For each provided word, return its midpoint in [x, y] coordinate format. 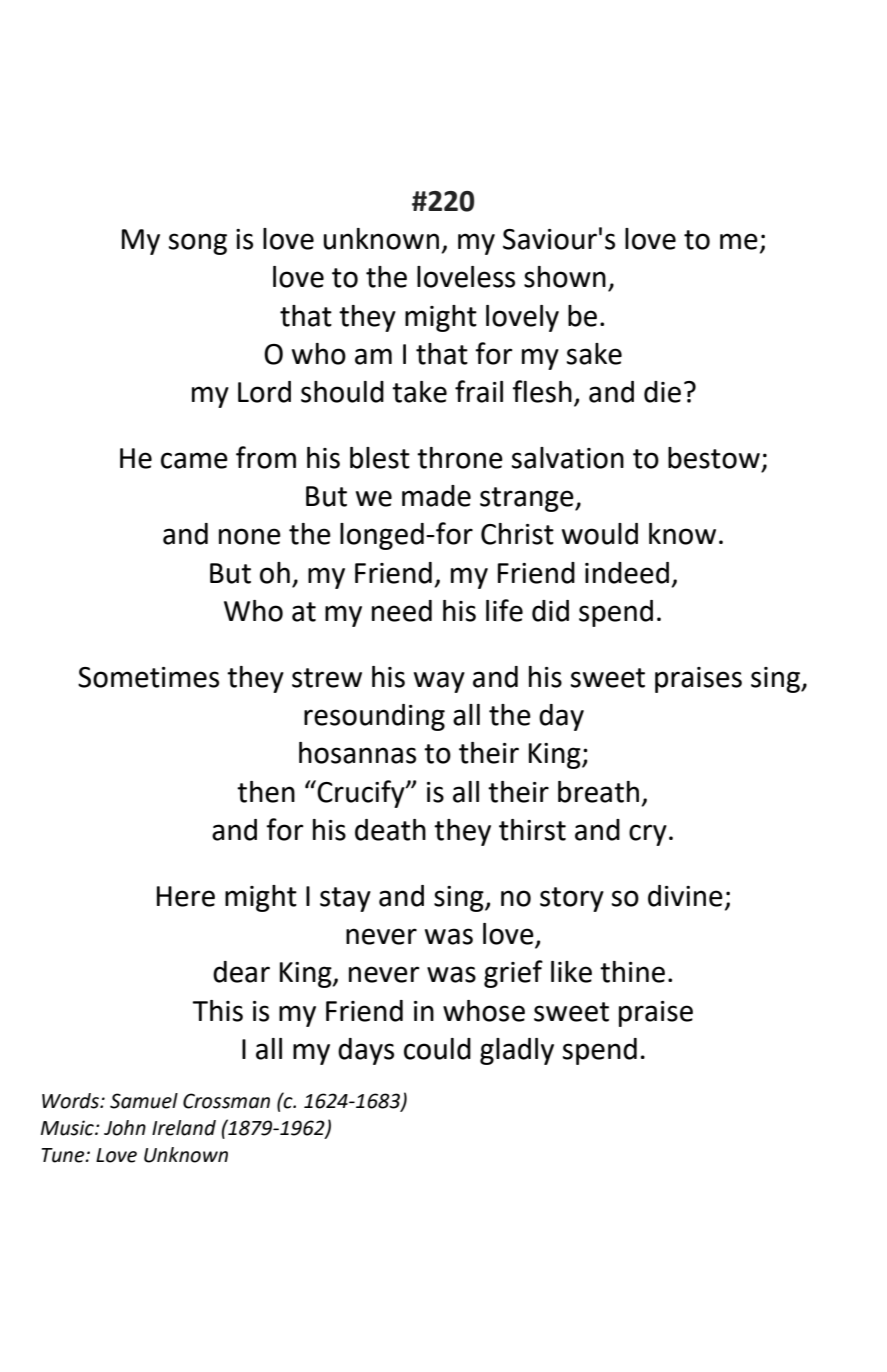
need [402, 611]
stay [345, 899]
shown [565, 277]
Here [186, 896]
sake [594, 354]
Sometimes [148, 677]
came [194, 460]
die [662, 392]
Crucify [362, 794]
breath [598, 792]
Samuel [144, 1101]
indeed [627, 573]
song [198, 244]
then [266, 792]
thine [632, 972]
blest [380, 458]
